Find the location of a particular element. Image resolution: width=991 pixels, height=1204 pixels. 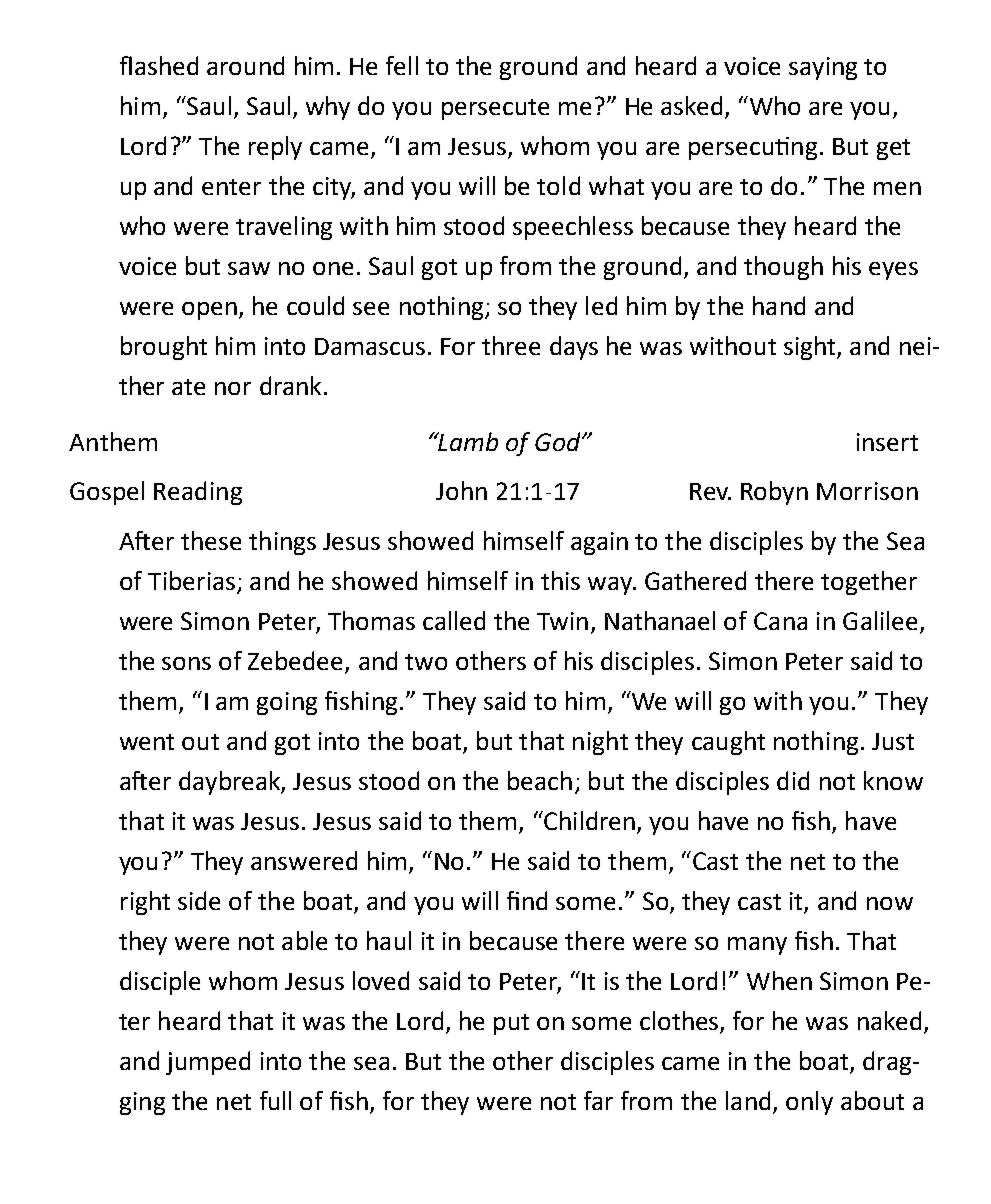

put is located at coordinates (511, 1024).
